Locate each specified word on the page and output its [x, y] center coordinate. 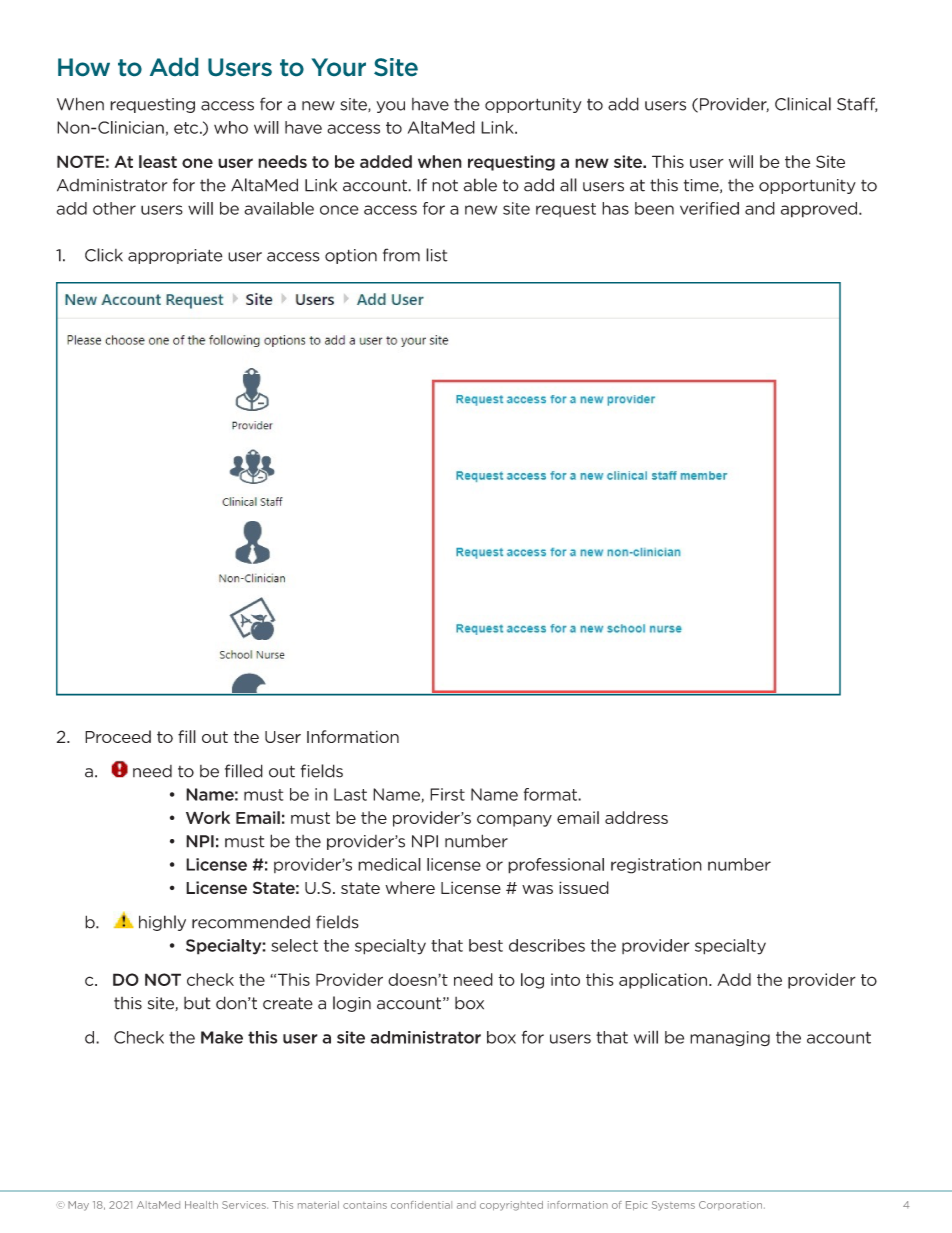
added [386, 161]
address [636, 817]
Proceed [118, 736]
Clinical [803, 104]
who [231, 127]
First [447, 794]
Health [201, 1205]
